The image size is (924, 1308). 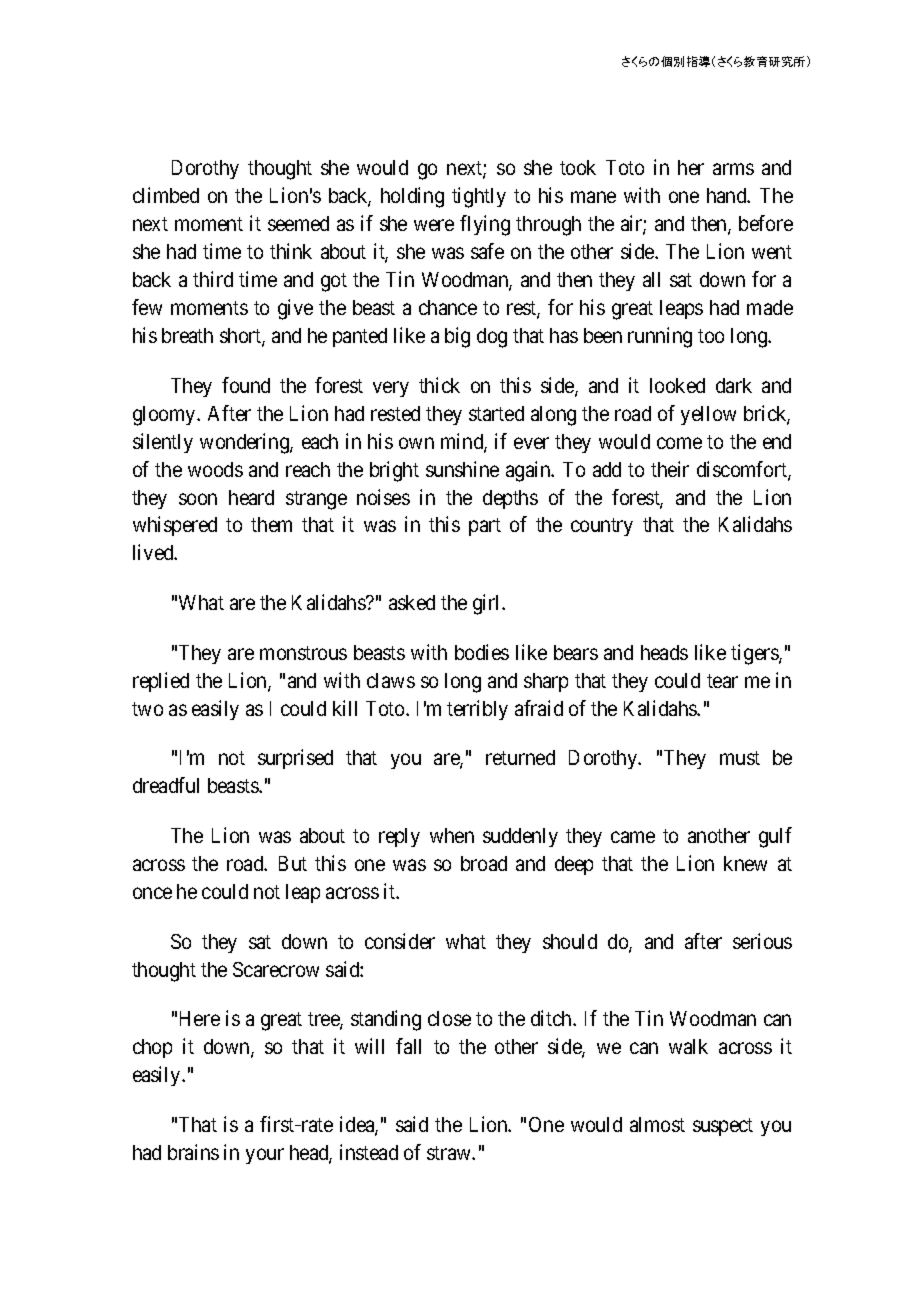 I want to click on tightly, so click(x=479, y=197).
